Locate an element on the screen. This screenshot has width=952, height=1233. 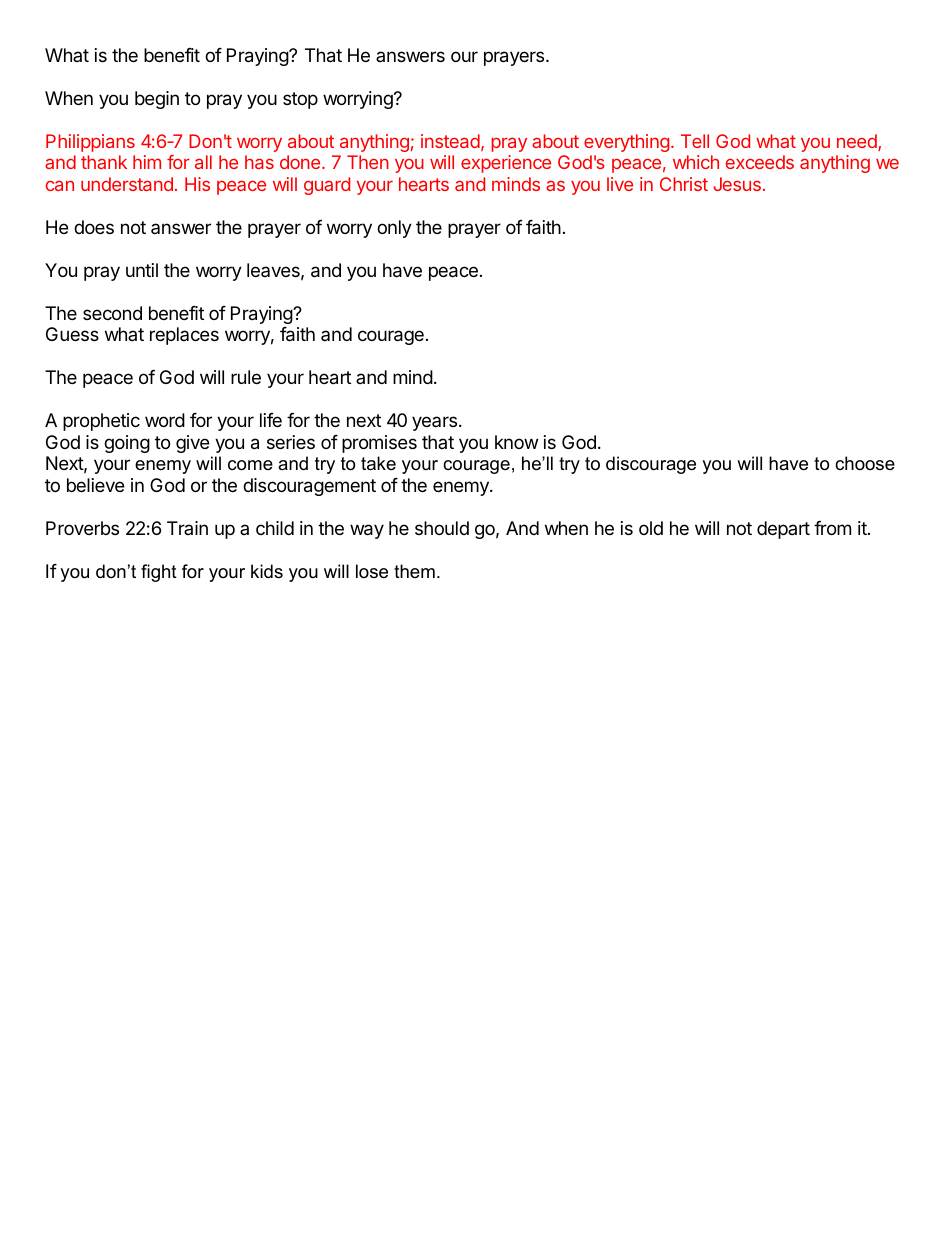
fight is located at coordinates (159, 573).
